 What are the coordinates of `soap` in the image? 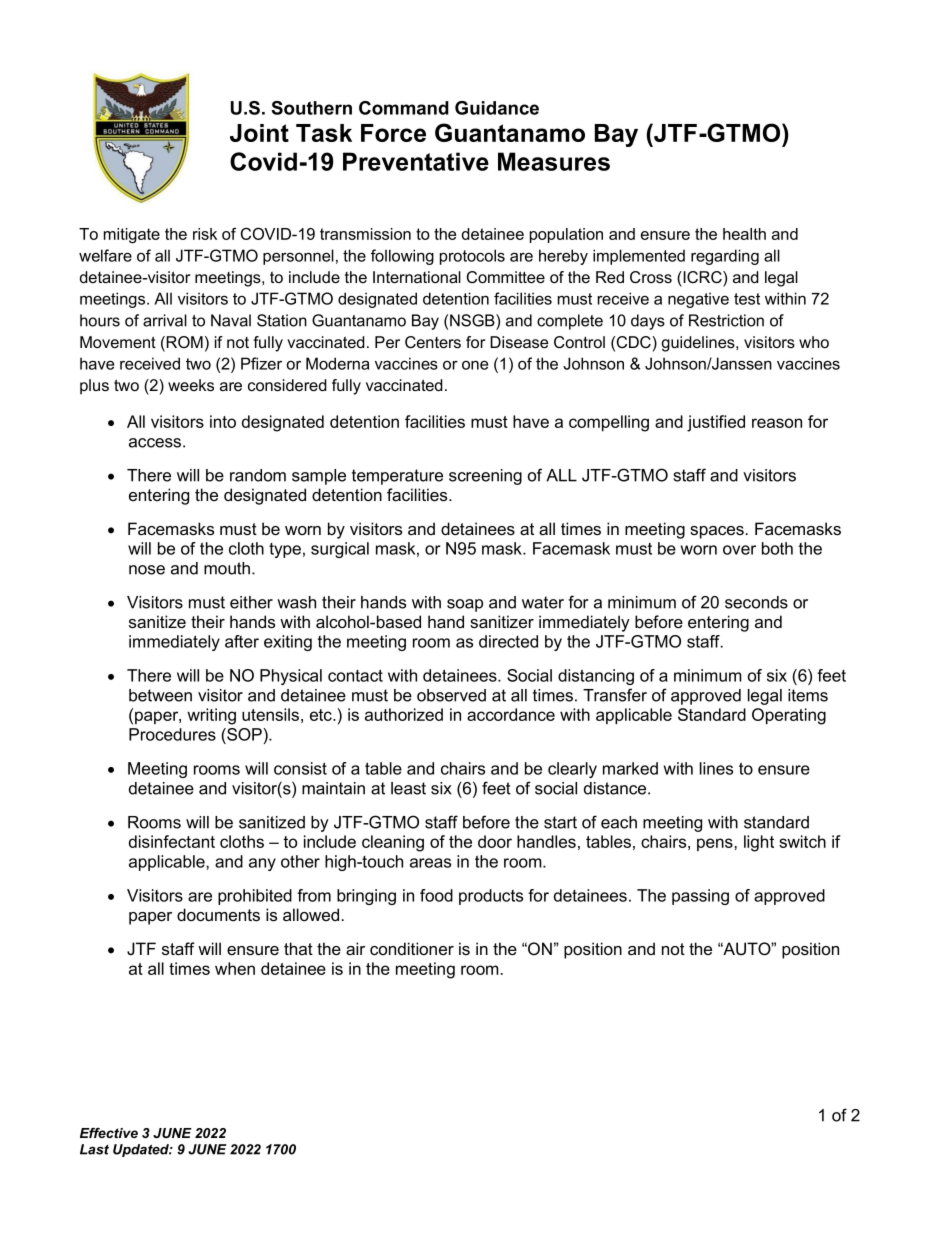 It's located at (465, 605).
